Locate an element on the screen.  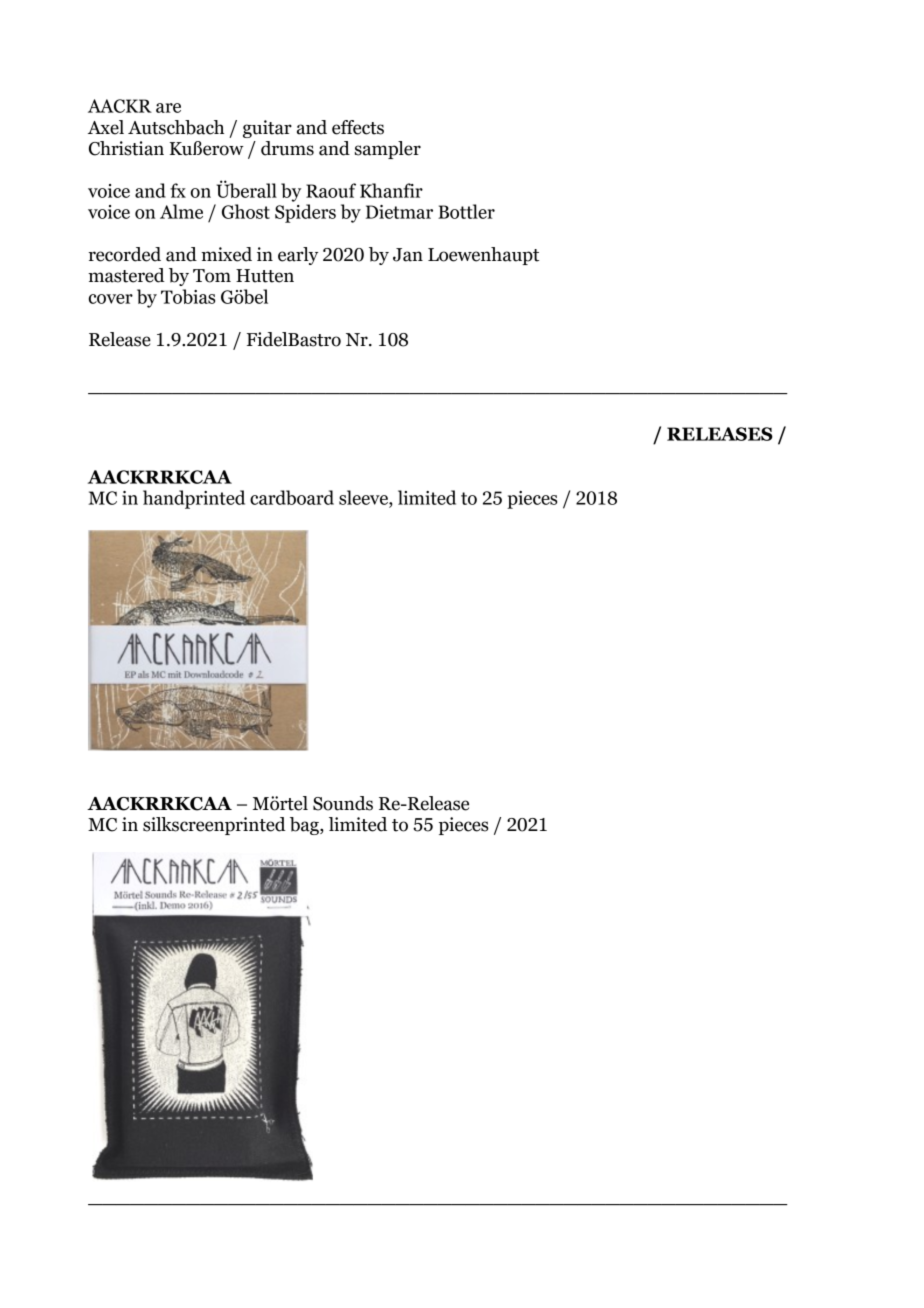
Christian is located at coordinates (126, 148).
